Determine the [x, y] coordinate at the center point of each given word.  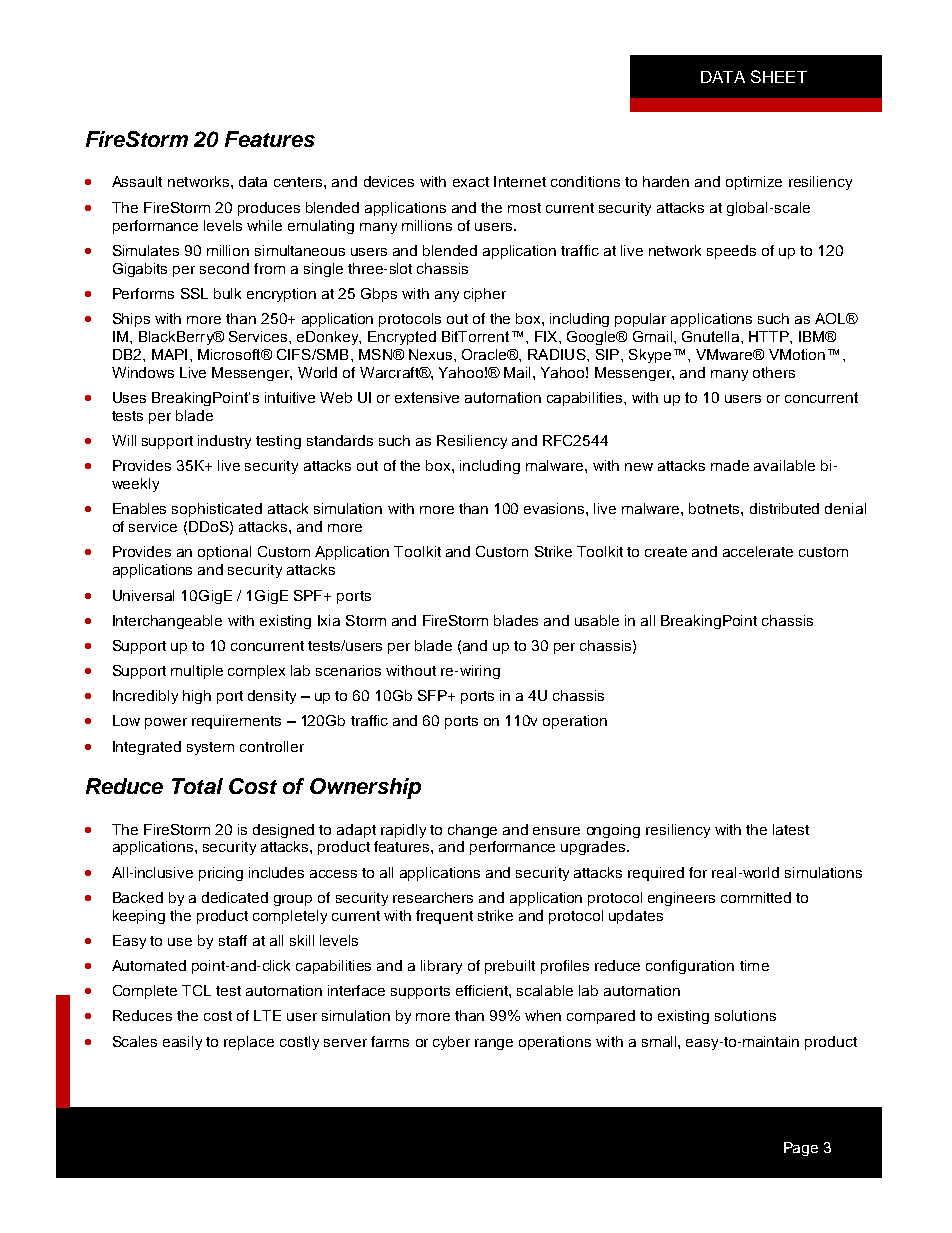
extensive [427, 397]
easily [182, 1043]
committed [756, 897]
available [784, 465]
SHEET [779, 76]
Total [197, 786]
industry [224, 442]
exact [471, 182]
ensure [556, 831]
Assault [137, 181]
